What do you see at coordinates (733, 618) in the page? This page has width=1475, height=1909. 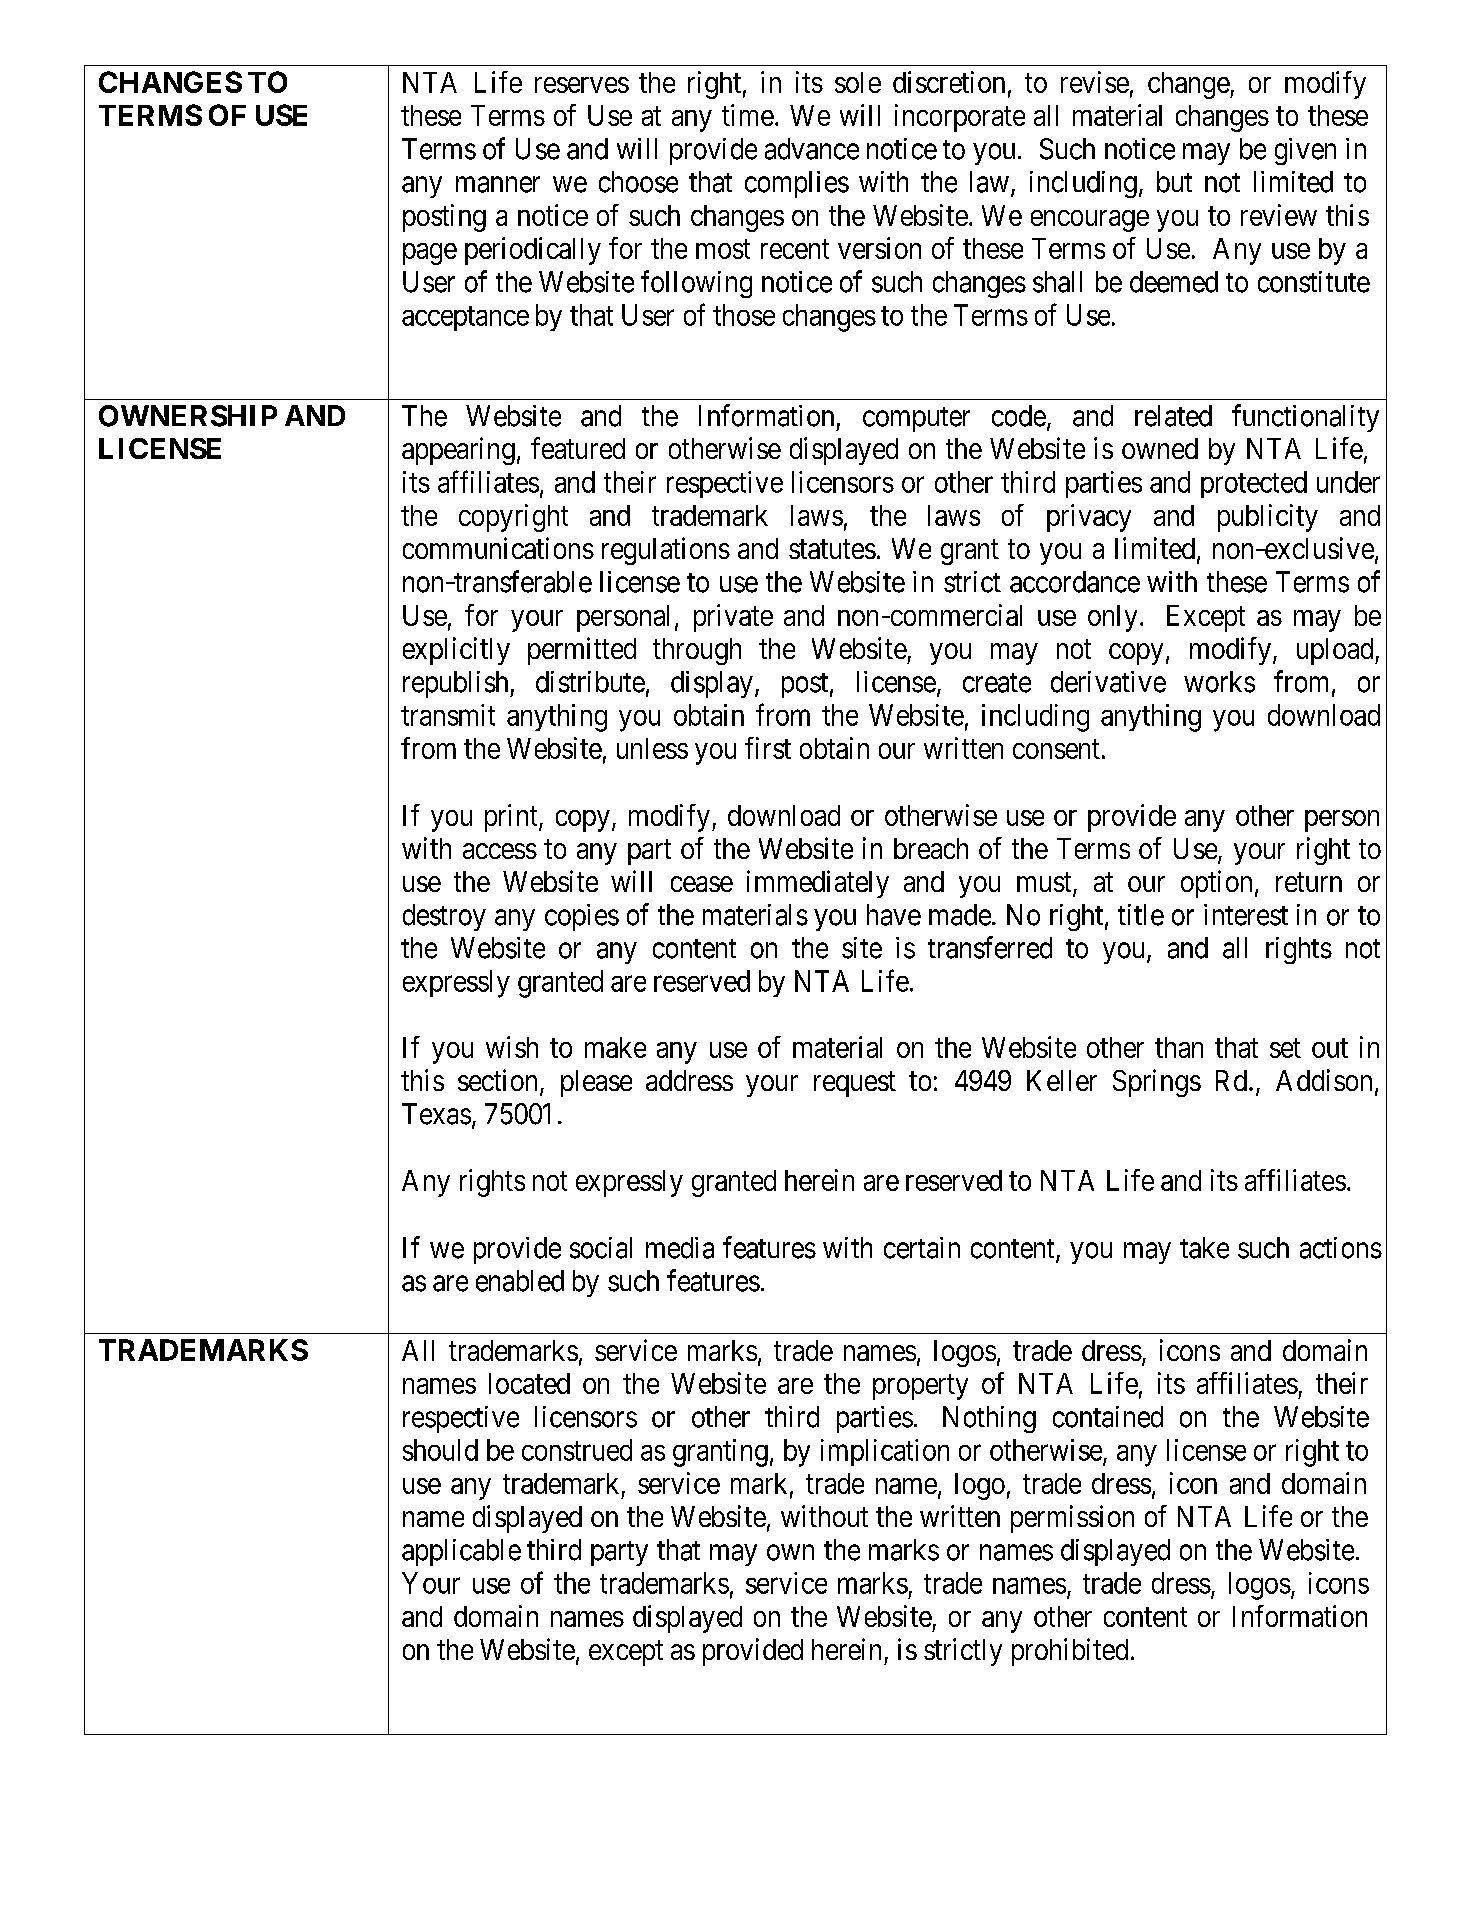 I see `private` at bounding box center [733, 618].
